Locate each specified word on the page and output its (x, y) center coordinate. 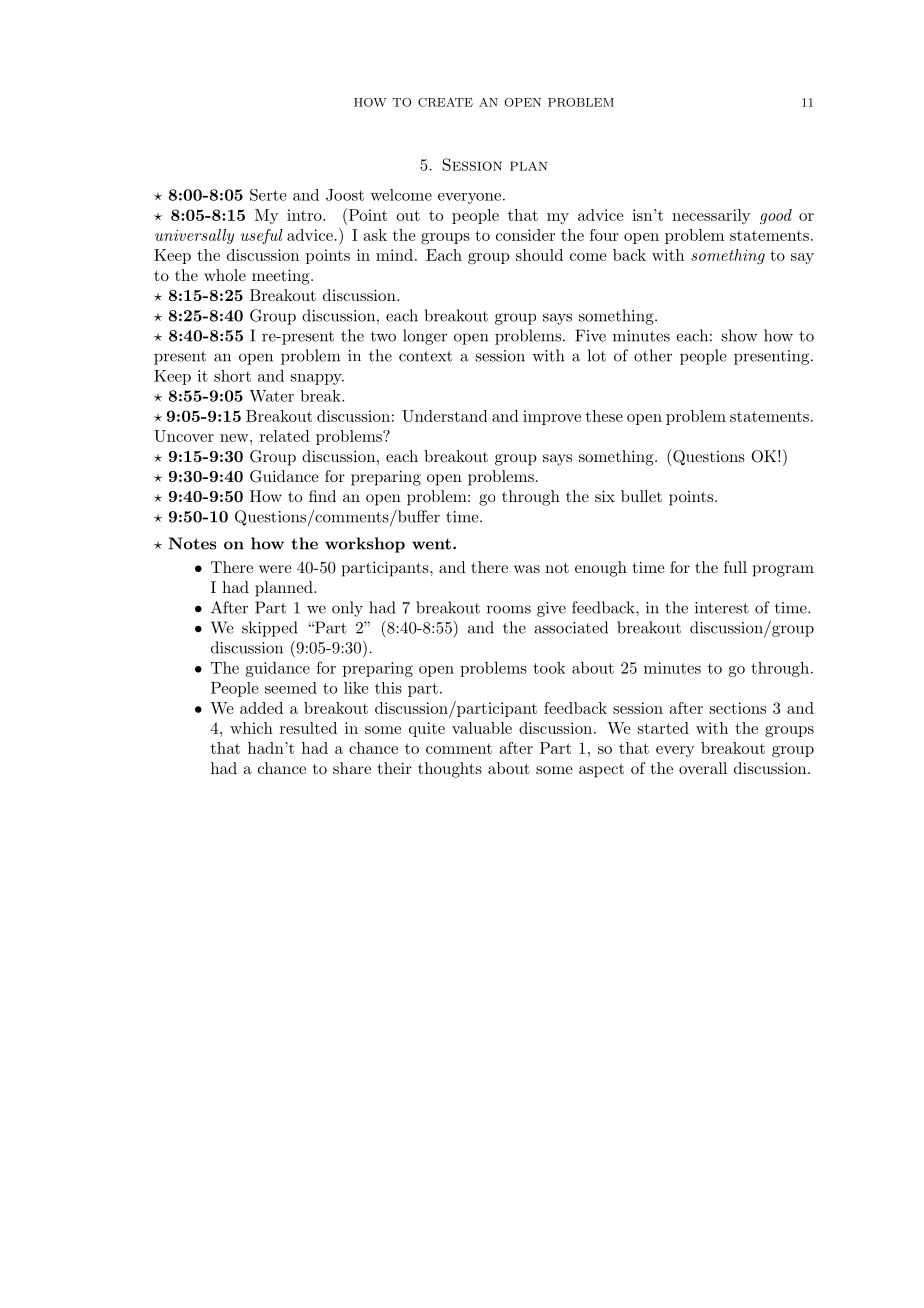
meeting (282, 277)
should (539, 255)
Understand (444, 416)
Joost (345, 195)
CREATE (445, 102)
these (604, 416)
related (285, 436)
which (251, 728)
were (275, 569)
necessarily (711, 216)
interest (722, 608)
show (740, 335)
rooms (509, 609)
